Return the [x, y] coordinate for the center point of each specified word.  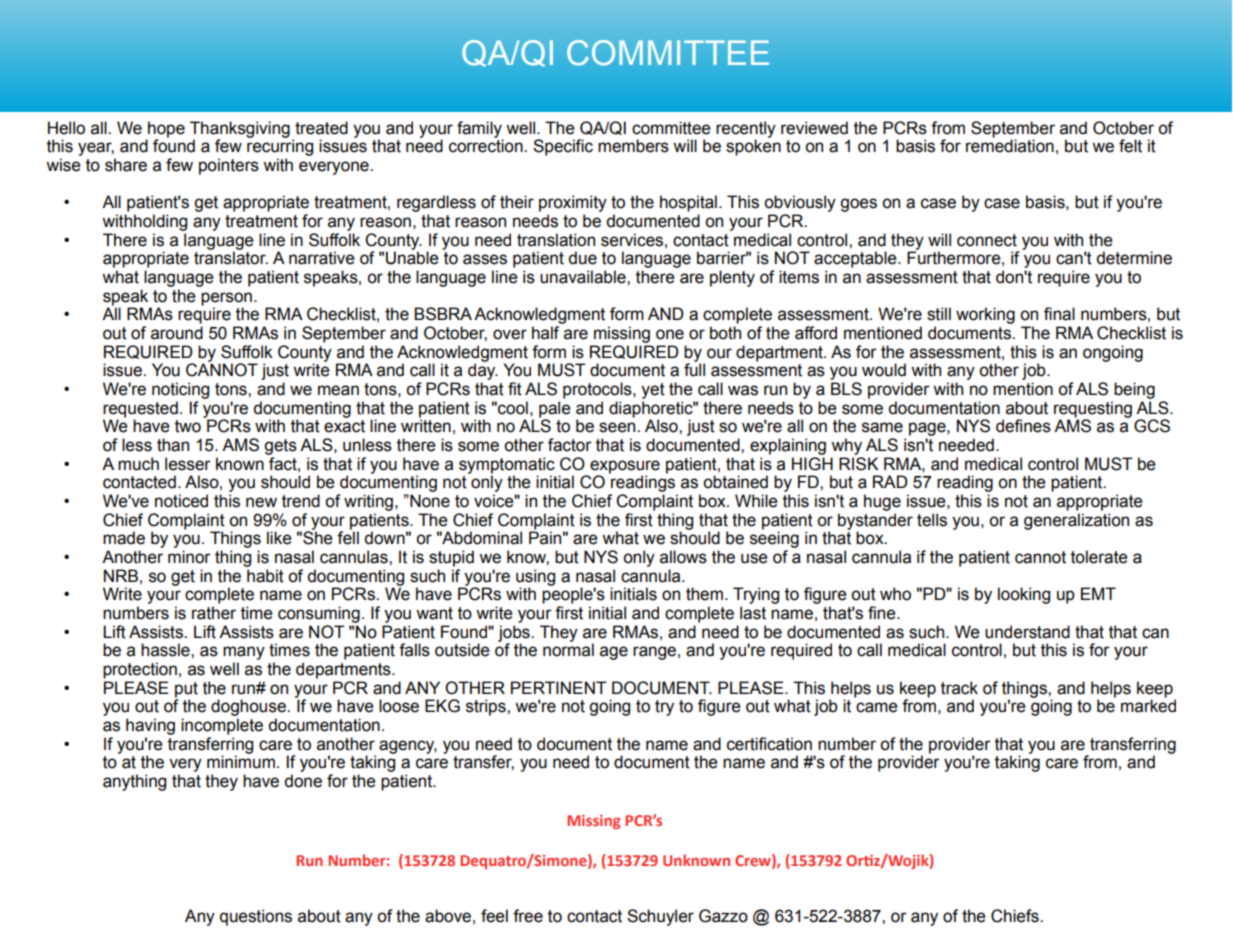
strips [487, 707]
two [188, 426]
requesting [1093, 410]
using [535, 578]
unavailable [584, 277]
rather [214, 613]
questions [256, 917]
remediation [1010, 146]
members [633, 146]
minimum [241, 762]
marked [1148, 706]
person [226, 300]
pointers [229, 166]
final [1059, 314]
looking [1024, 595]
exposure [625, 468]
